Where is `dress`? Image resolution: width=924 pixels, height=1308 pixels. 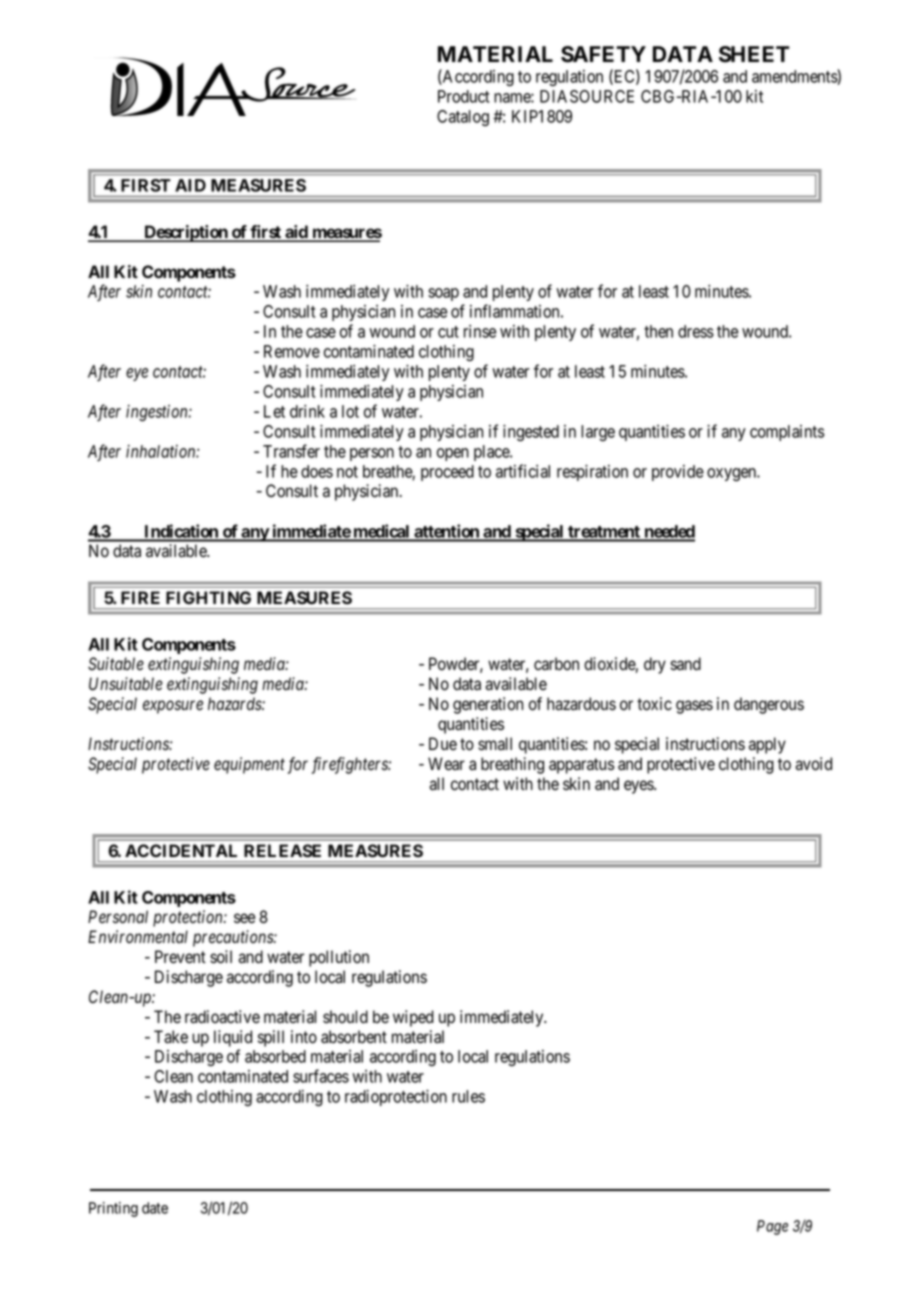
dress is located at coordinates (696, 331).
